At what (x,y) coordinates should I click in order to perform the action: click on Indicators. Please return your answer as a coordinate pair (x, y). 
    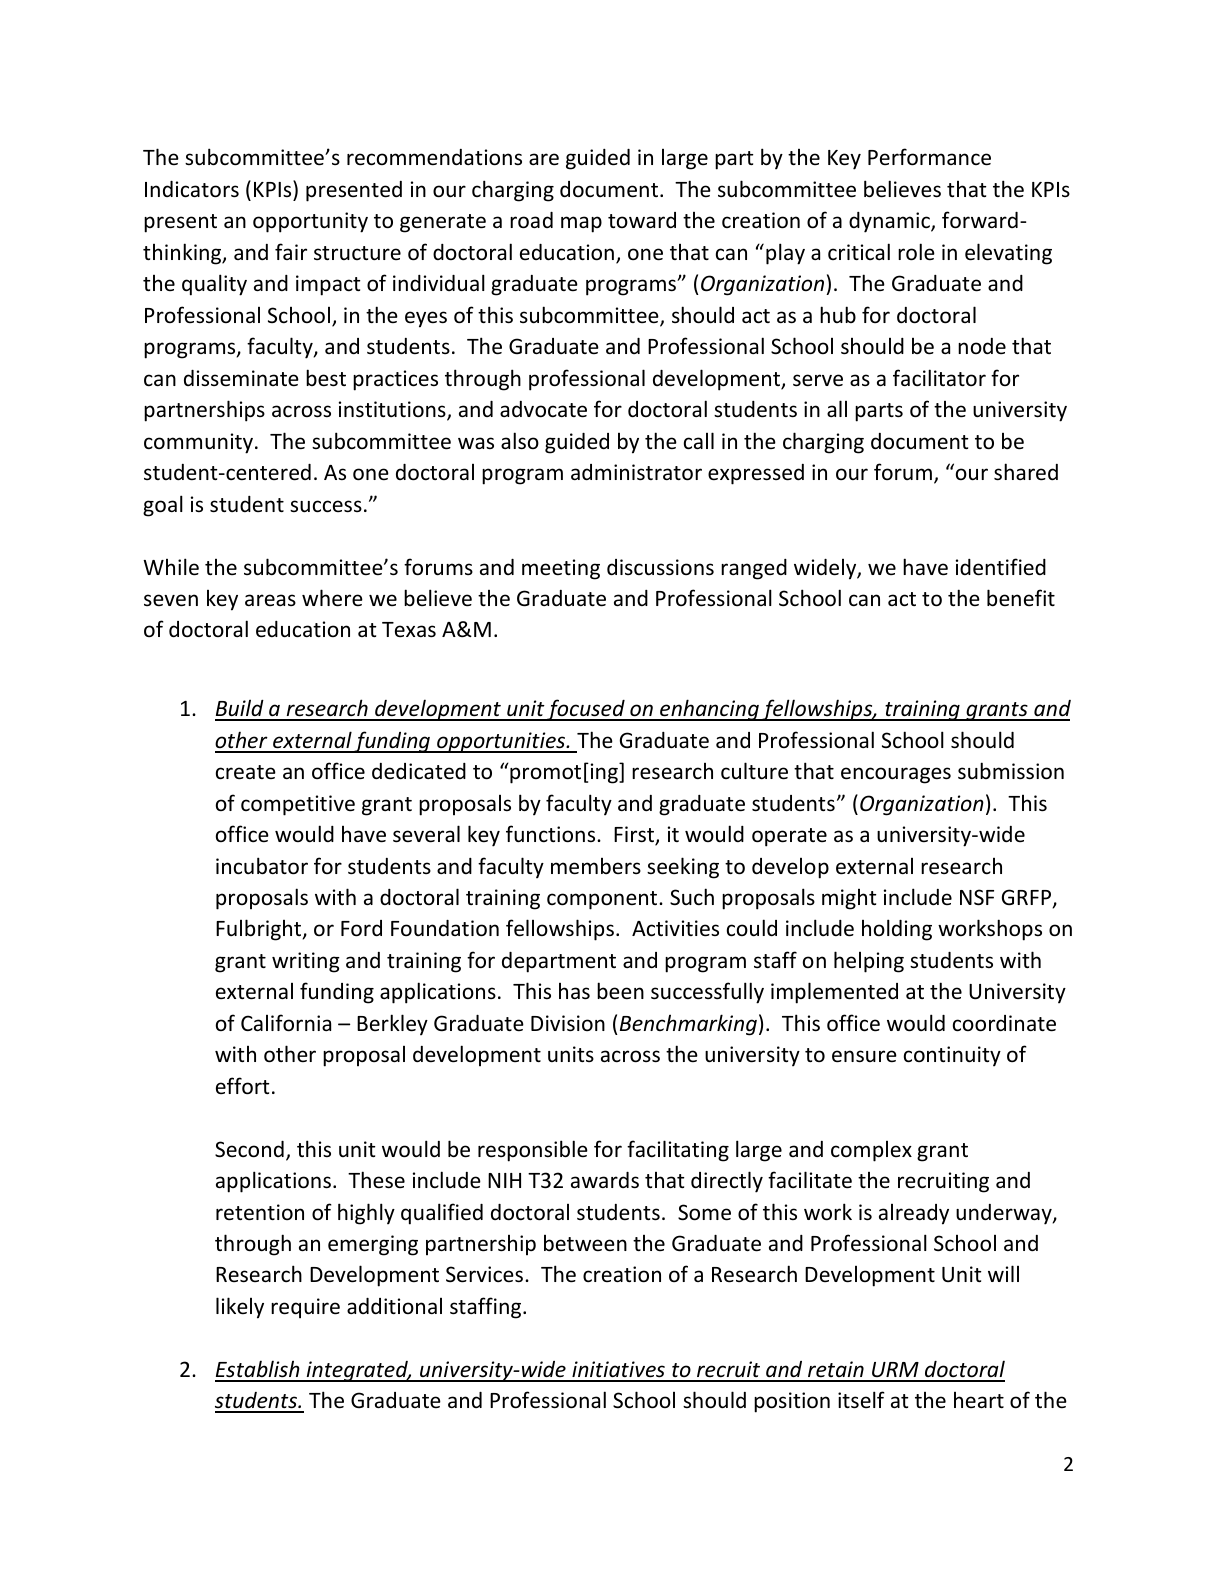
    Looking at the image, I should click on (192, 189).
